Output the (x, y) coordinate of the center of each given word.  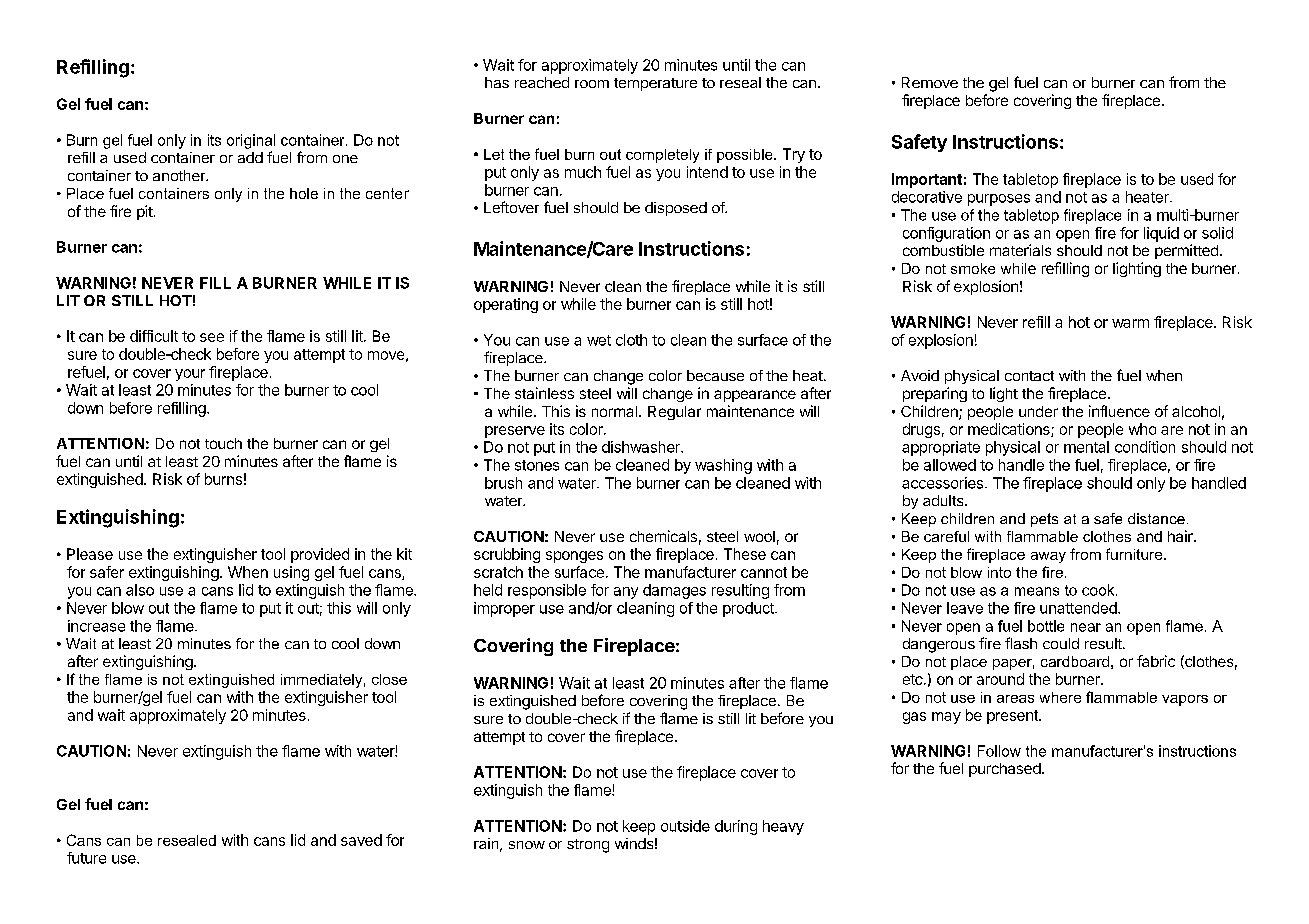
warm (1130, 323)
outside (685, 826)
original (251, 141)
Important (927, 180)
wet (599, 340)
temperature (655, 84)
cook (1099, 590)
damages (674, 591)
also (140, 590)
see (212, 337)
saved (361, 840)
